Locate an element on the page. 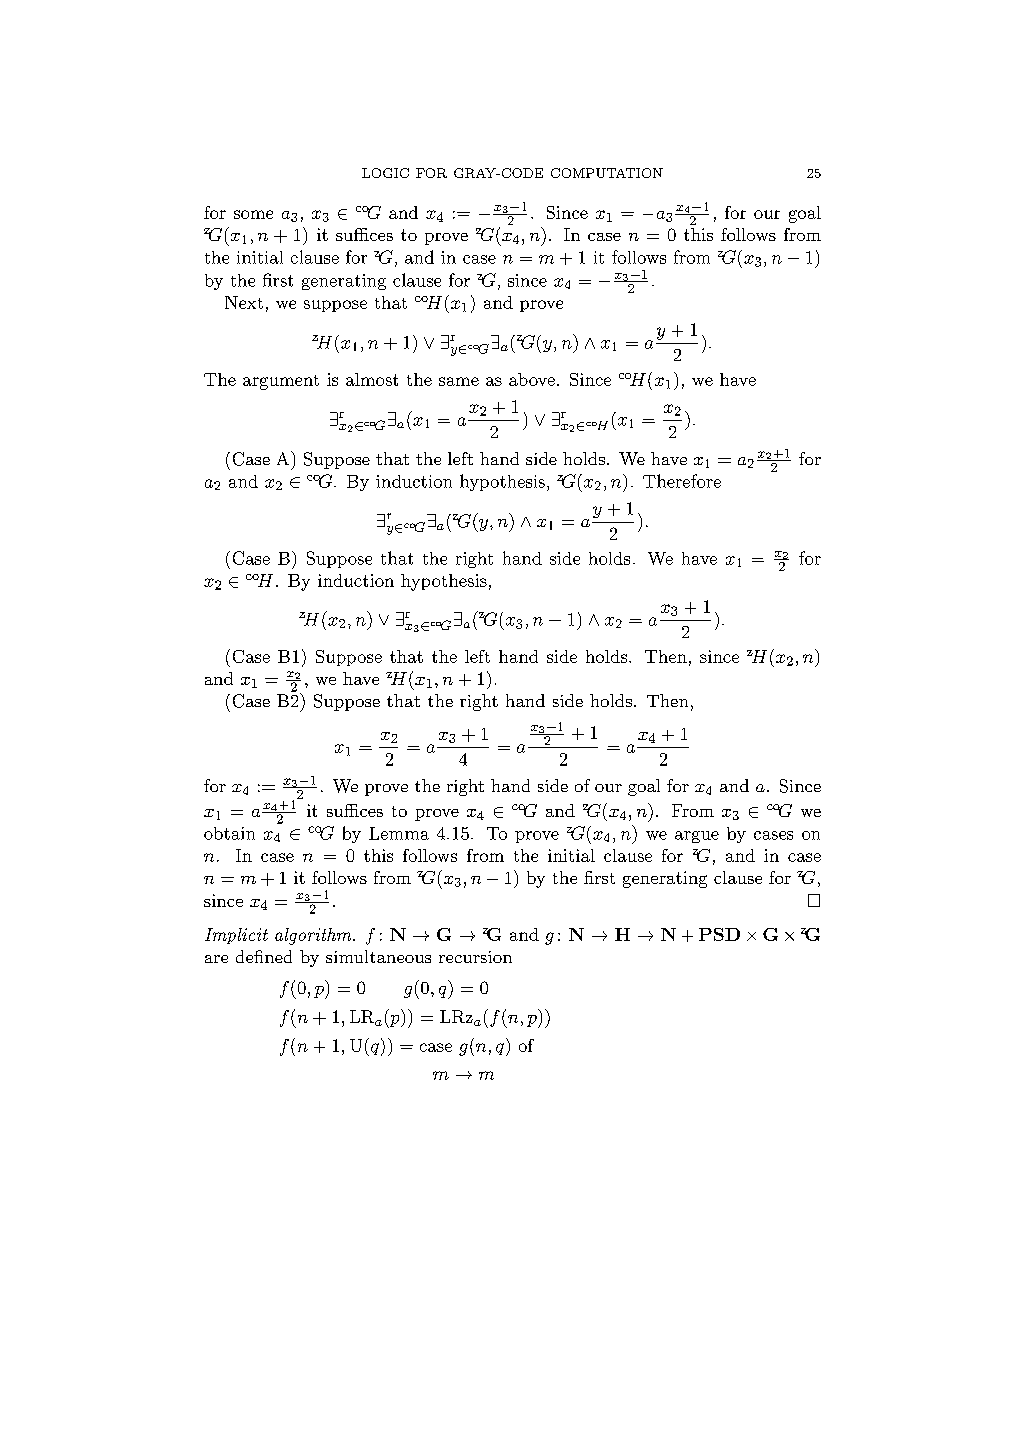 This document has height=1450, width=1025. obtain is located at coordinates (229, 833).
